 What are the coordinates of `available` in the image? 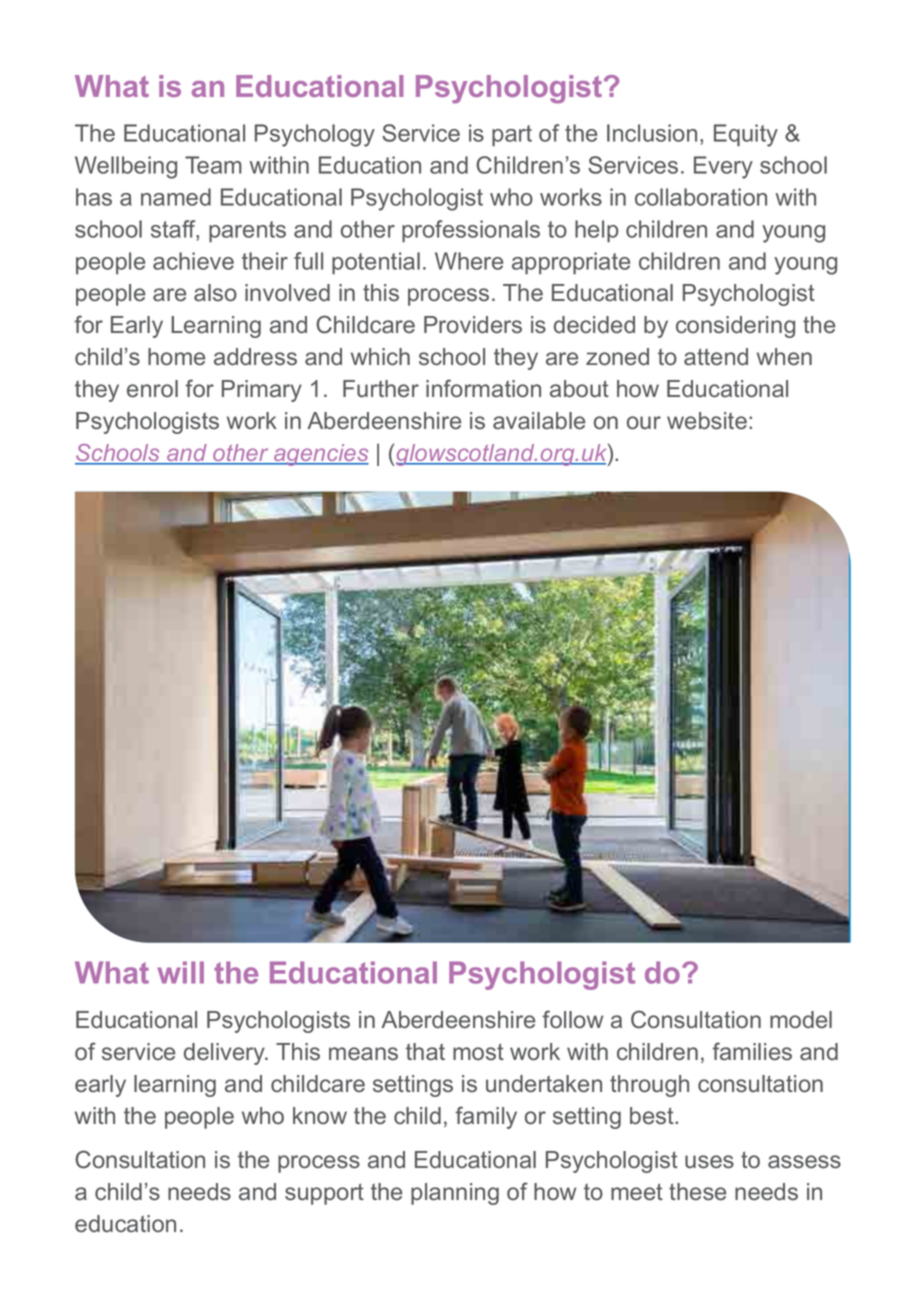 It's located at (539, 420).
